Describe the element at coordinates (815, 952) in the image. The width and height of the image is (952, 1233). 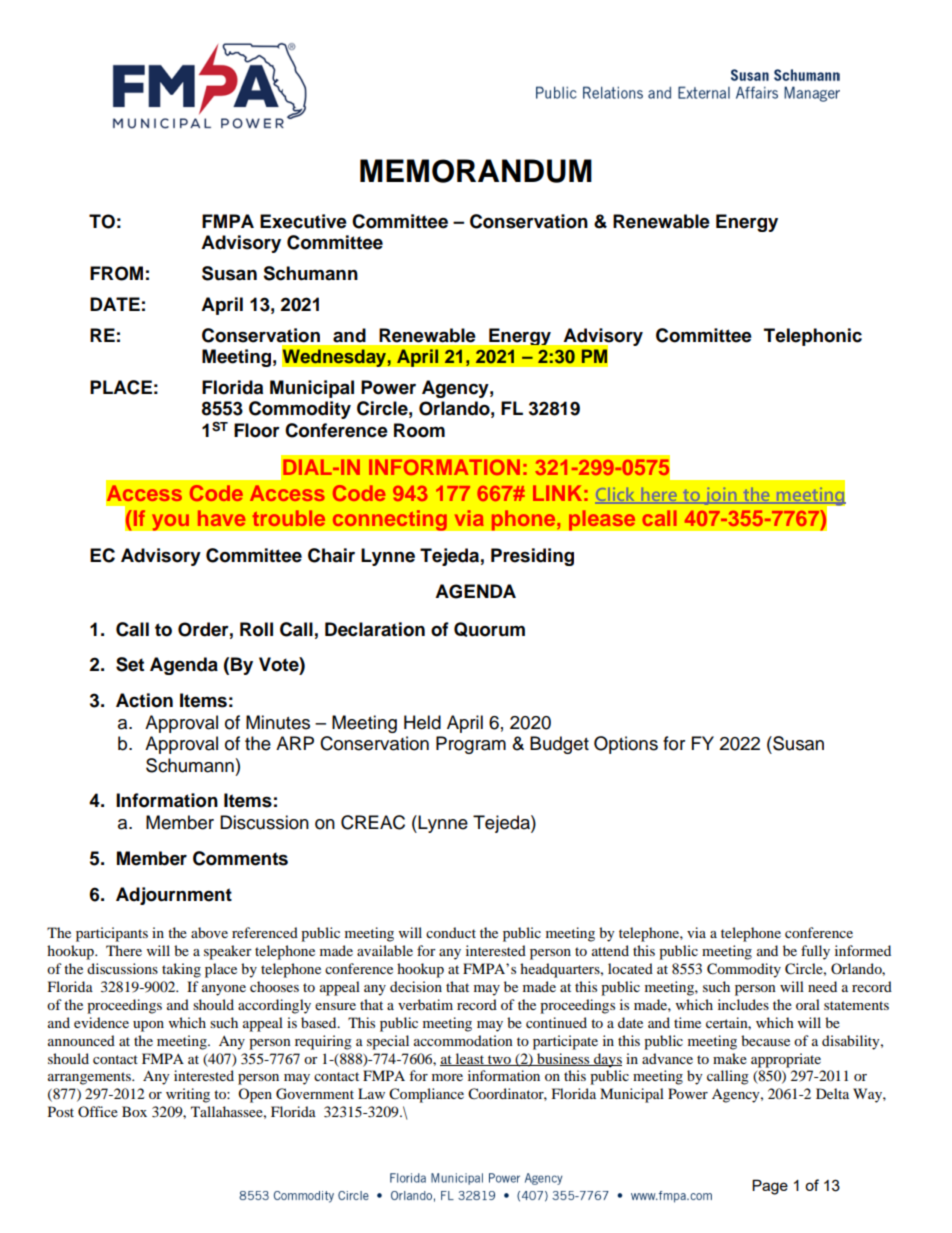
I see `fully` at that location.
